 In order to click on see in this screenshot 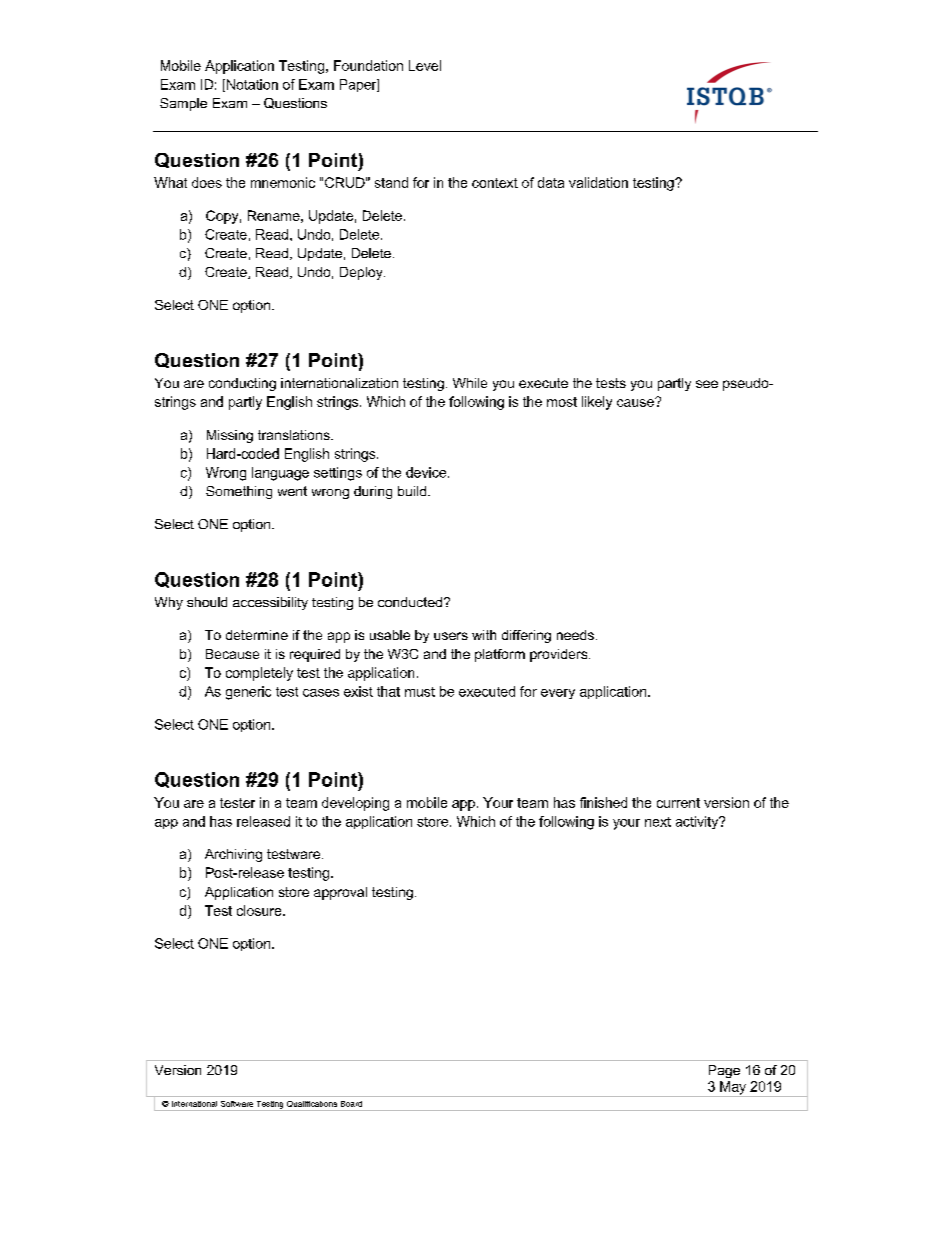, I will do `click(707, 384)`.
